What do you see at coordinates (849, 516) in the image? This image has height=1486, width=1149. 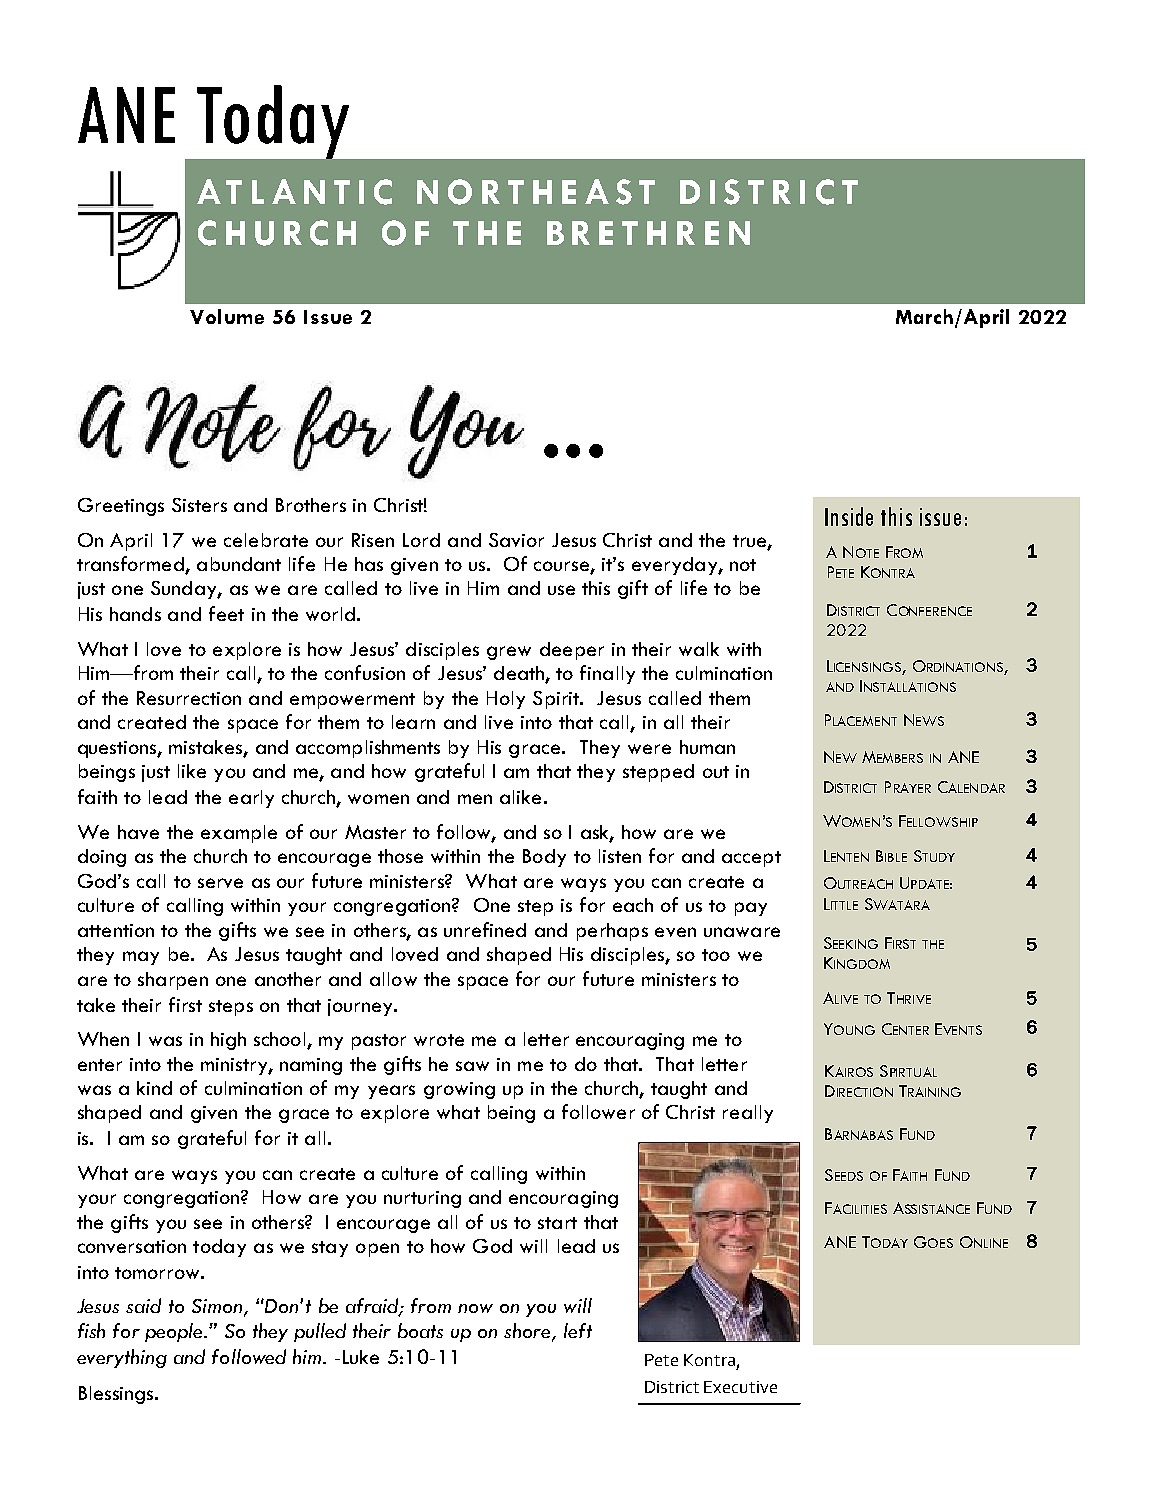 I see `Inside` at bounding box center [849, 516].
